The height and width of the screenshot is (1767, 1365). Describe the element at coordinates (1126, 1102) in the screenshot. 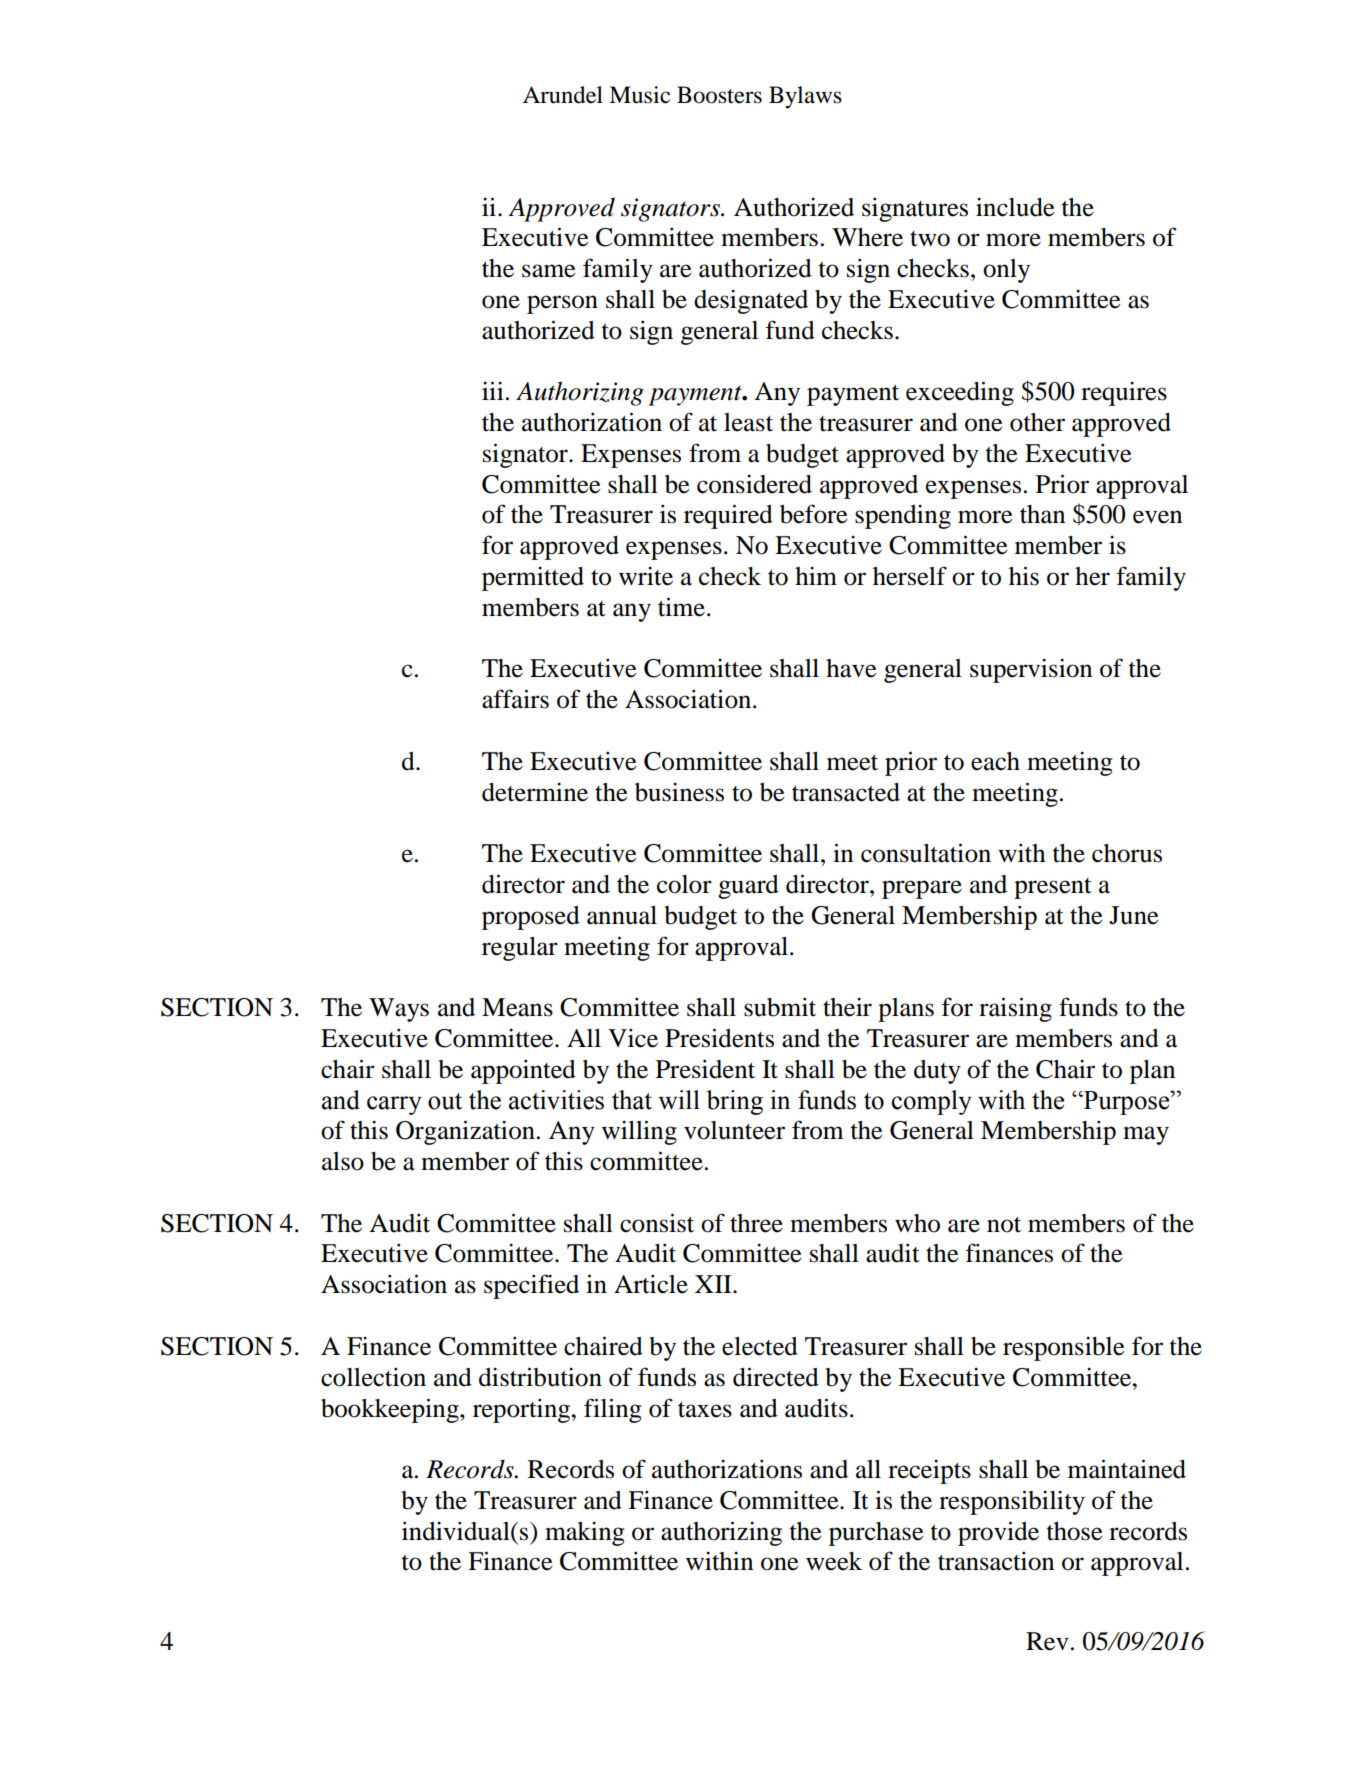

I see `Purpose` at that location.
